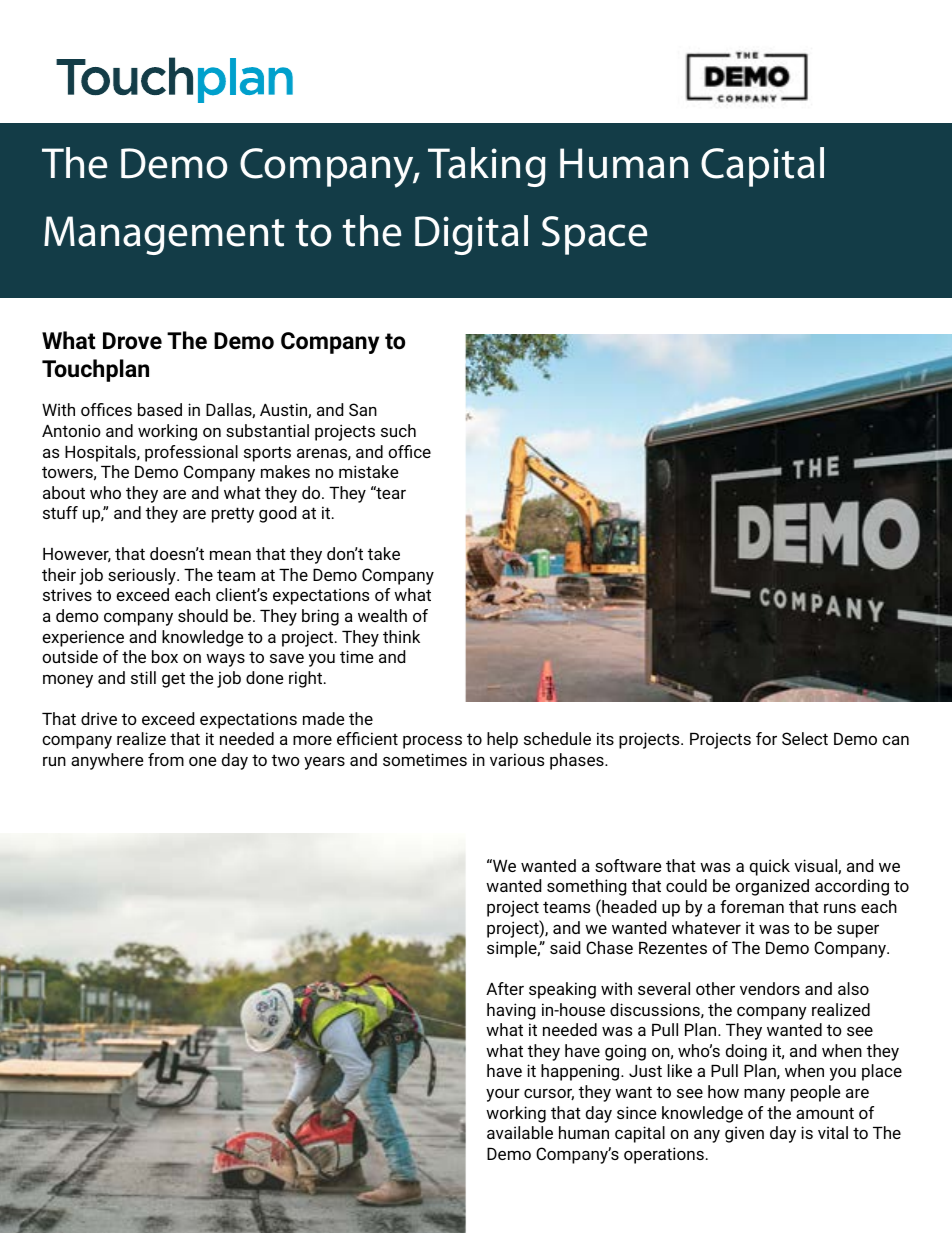 The image size is (952, 1233). I want to click on available, so click(520, 1132).
